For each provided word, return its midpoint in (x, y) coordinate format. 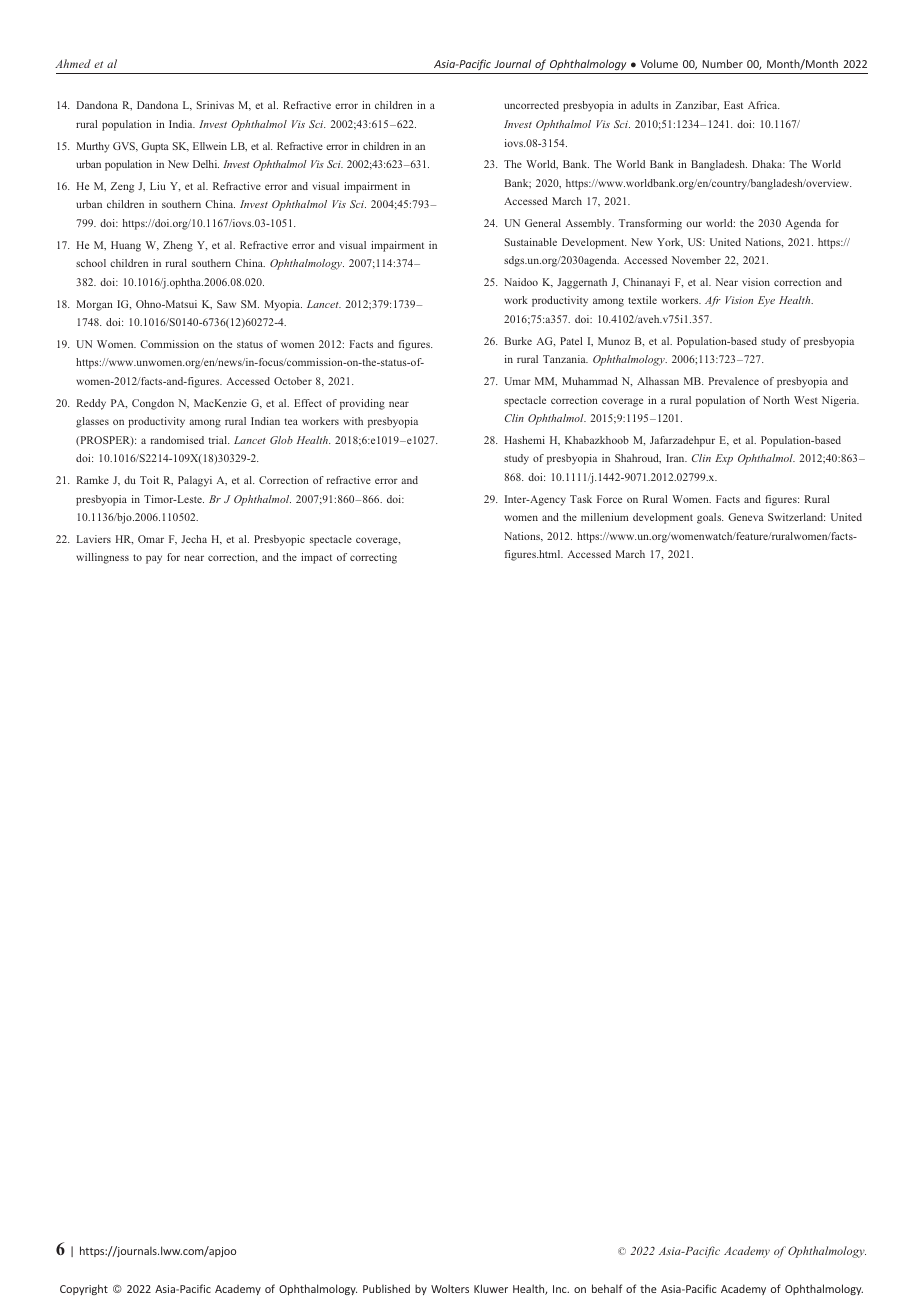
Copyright (84, 1289)
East (733, 105)
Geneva (746, 517)
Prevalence (734, 381)
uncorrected (531, 105)
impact (316, 558)
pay (154, 559)
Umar (517, 381)
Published (386, 1288)
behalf (607, 1288)
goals (710, 518)
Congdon (153, 404)
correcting (373, 558)
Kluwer (491, 1288)
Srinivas (215, 105)
